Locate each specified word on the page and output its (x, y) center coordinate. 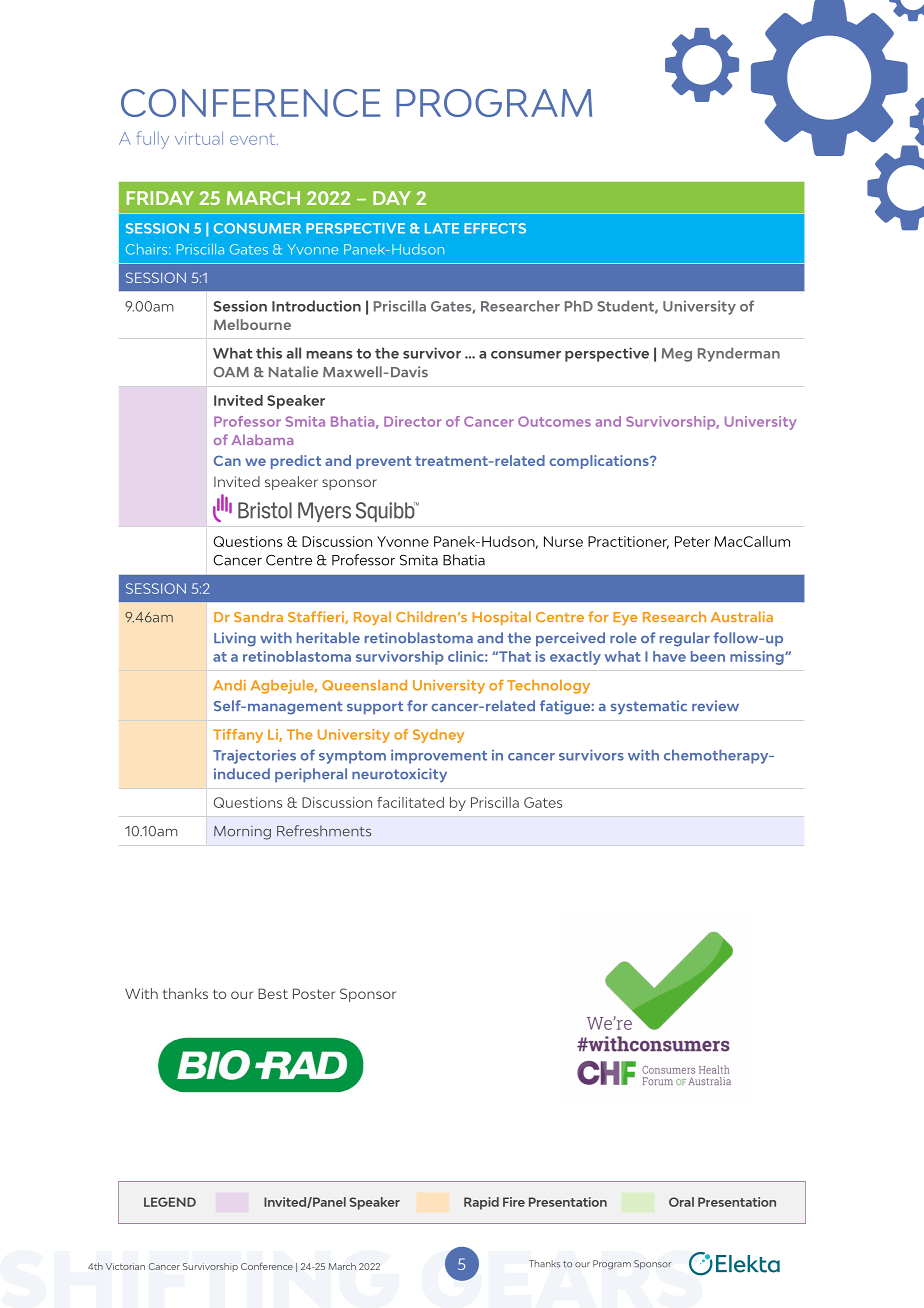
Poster (314, 993)
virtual (199, 138)
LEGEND (170, 1202)
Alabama (262, 439)
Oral (681, 1202)
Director (412, 421)
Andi (229, 685)
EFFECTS (495, 228)
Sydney (438, 736)
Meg (677, 355)
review (715, 705)
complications (600, 462)
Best (273, 993)
